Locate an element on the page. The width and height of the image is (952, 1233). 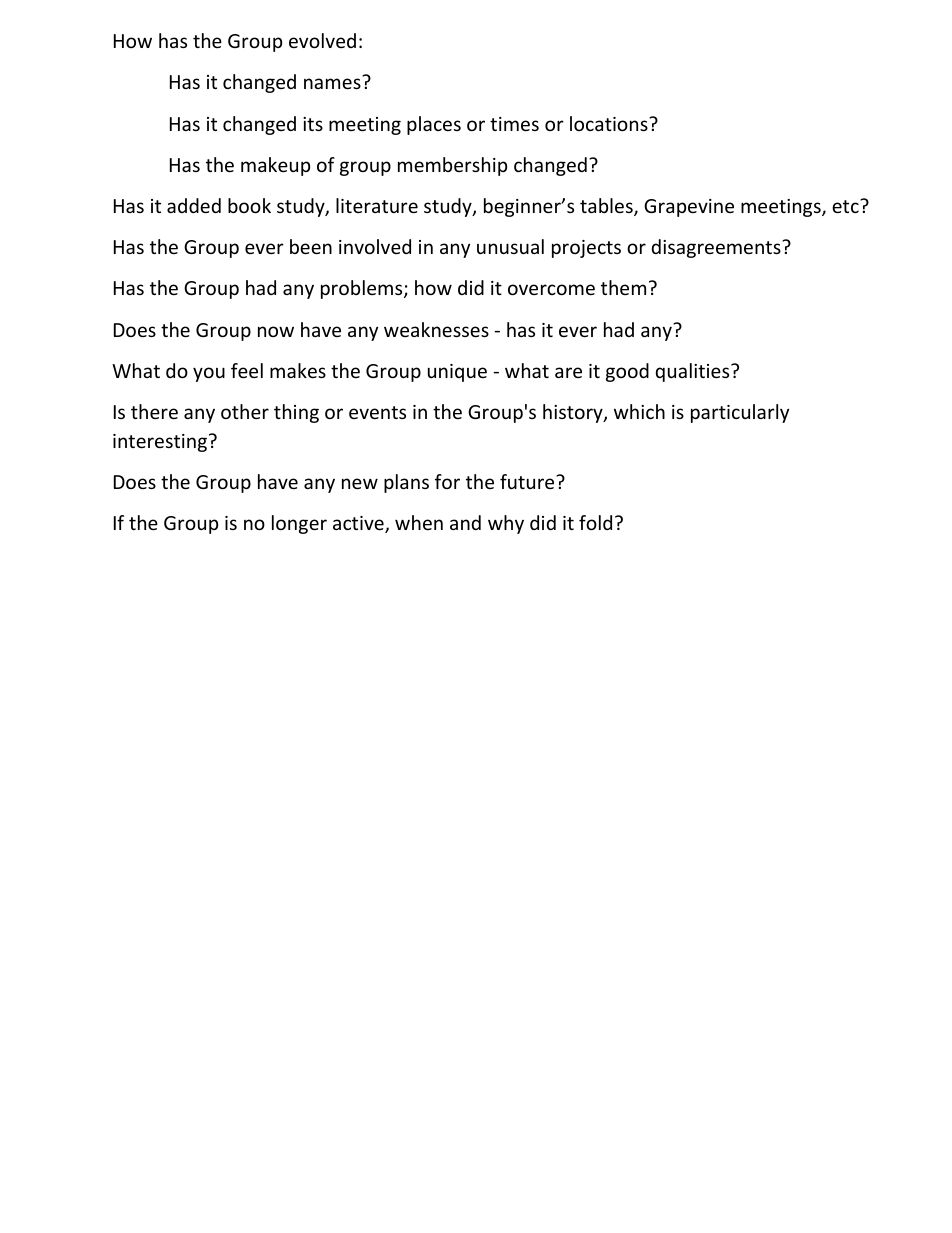
evolved is located at coordinates (322, 40).
